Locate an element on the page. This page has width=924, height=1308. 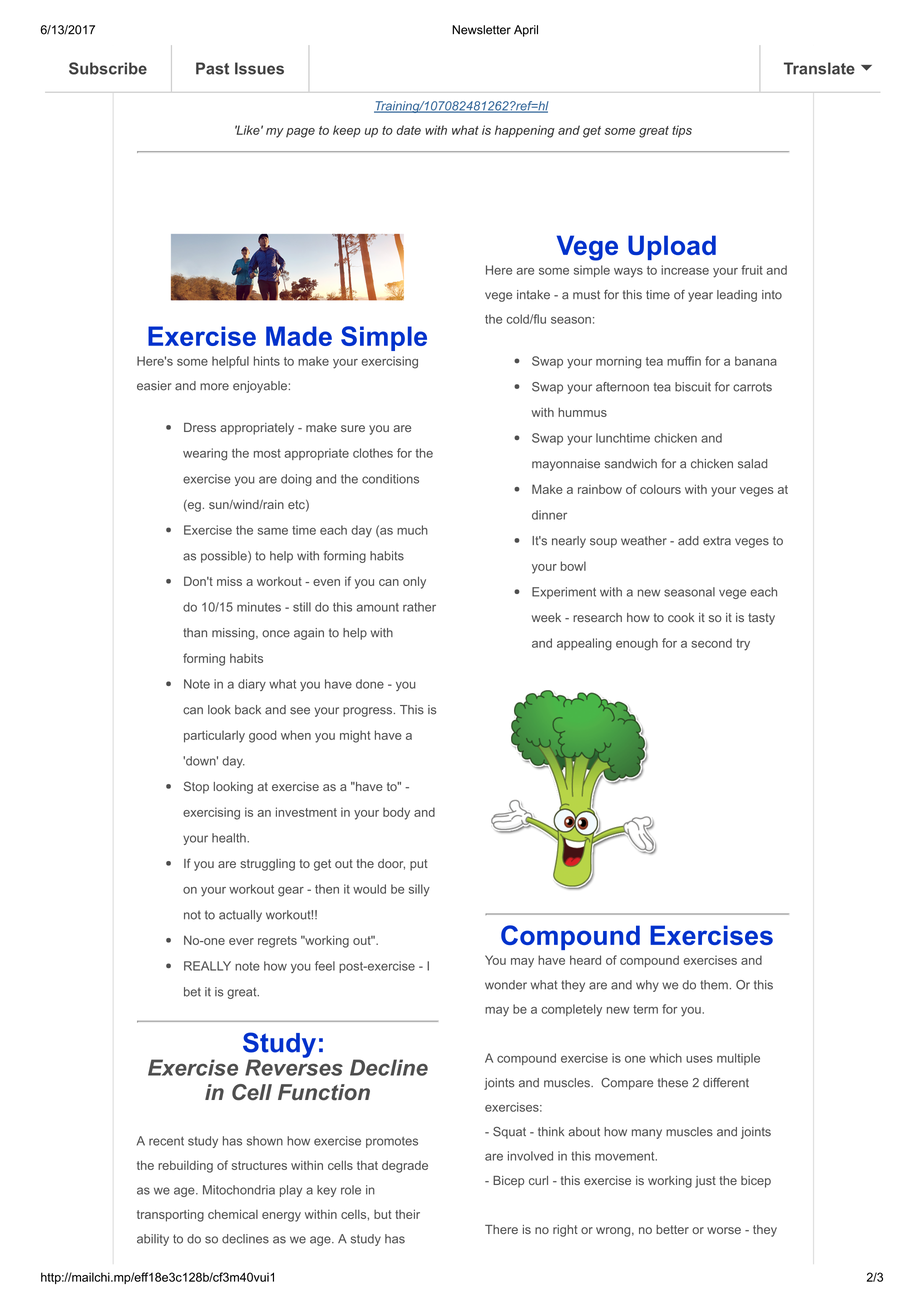
conditions is located at coordinates (390, 479).
